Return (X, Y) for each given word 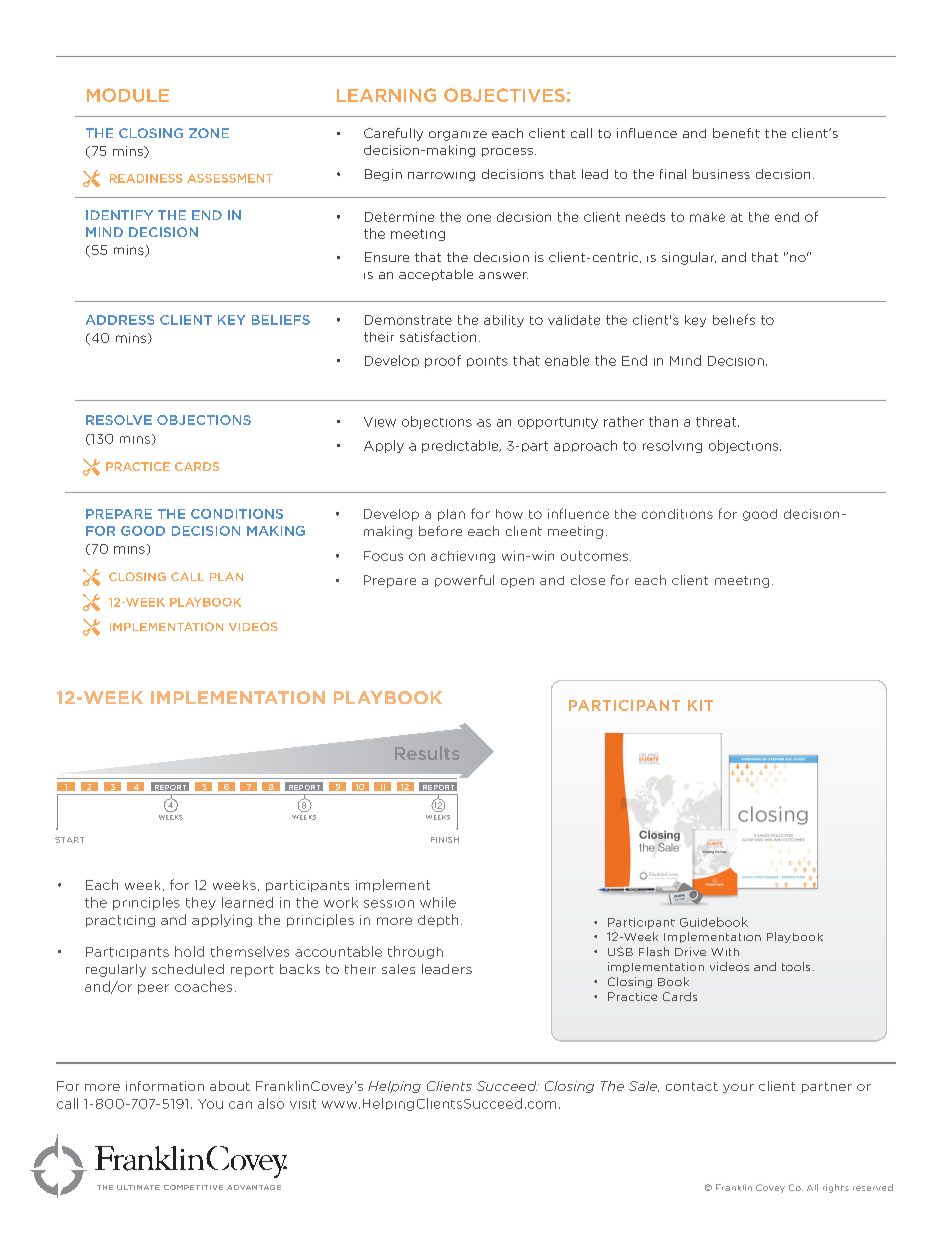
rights (836, 1188)
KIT (700, 705)
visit (303, 1104)
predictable (461, 446)
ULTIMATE (138, 1187)
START (69, 840)
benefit (736, 133)
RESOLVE (119, 420)
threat (717, 422)
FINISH (445, 840)
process (507, 152)
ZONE (209, 133)
